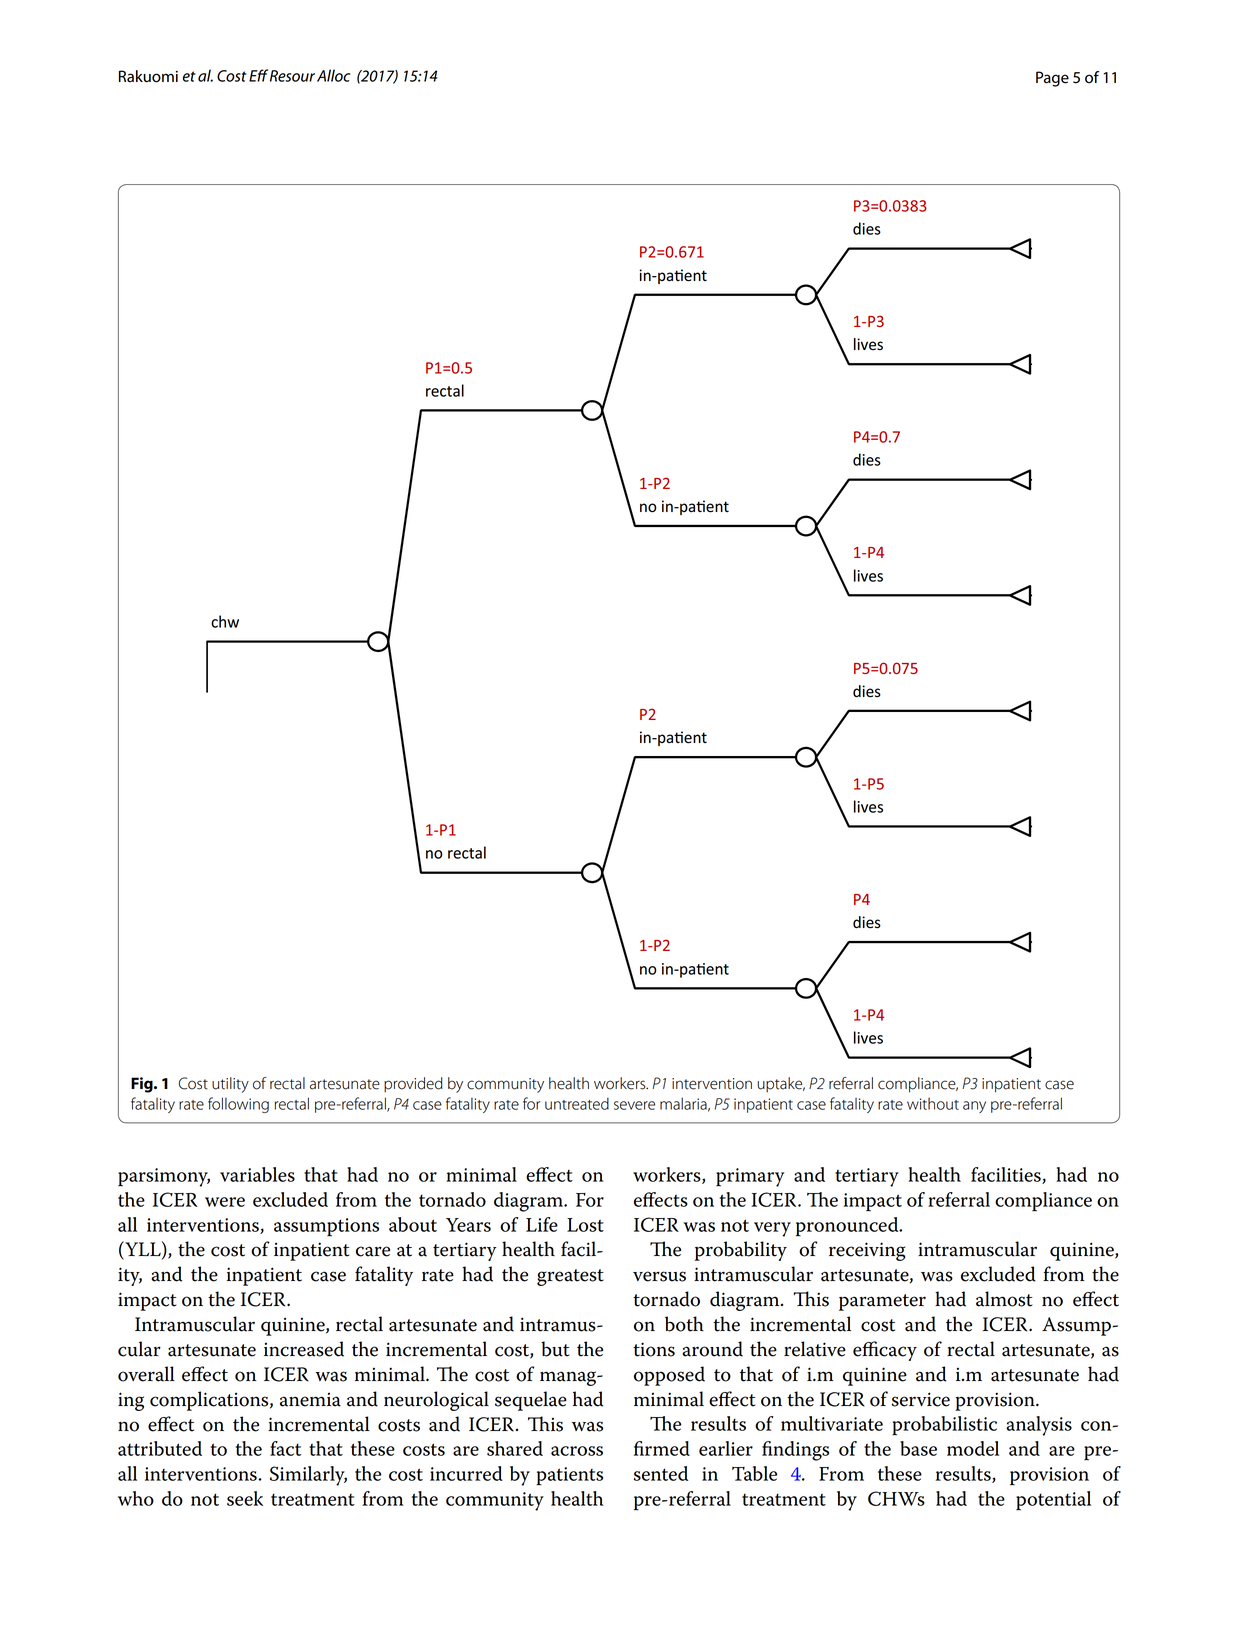 The image size is (1237, 1643). I want to click on provided, so click(413, 1085).
